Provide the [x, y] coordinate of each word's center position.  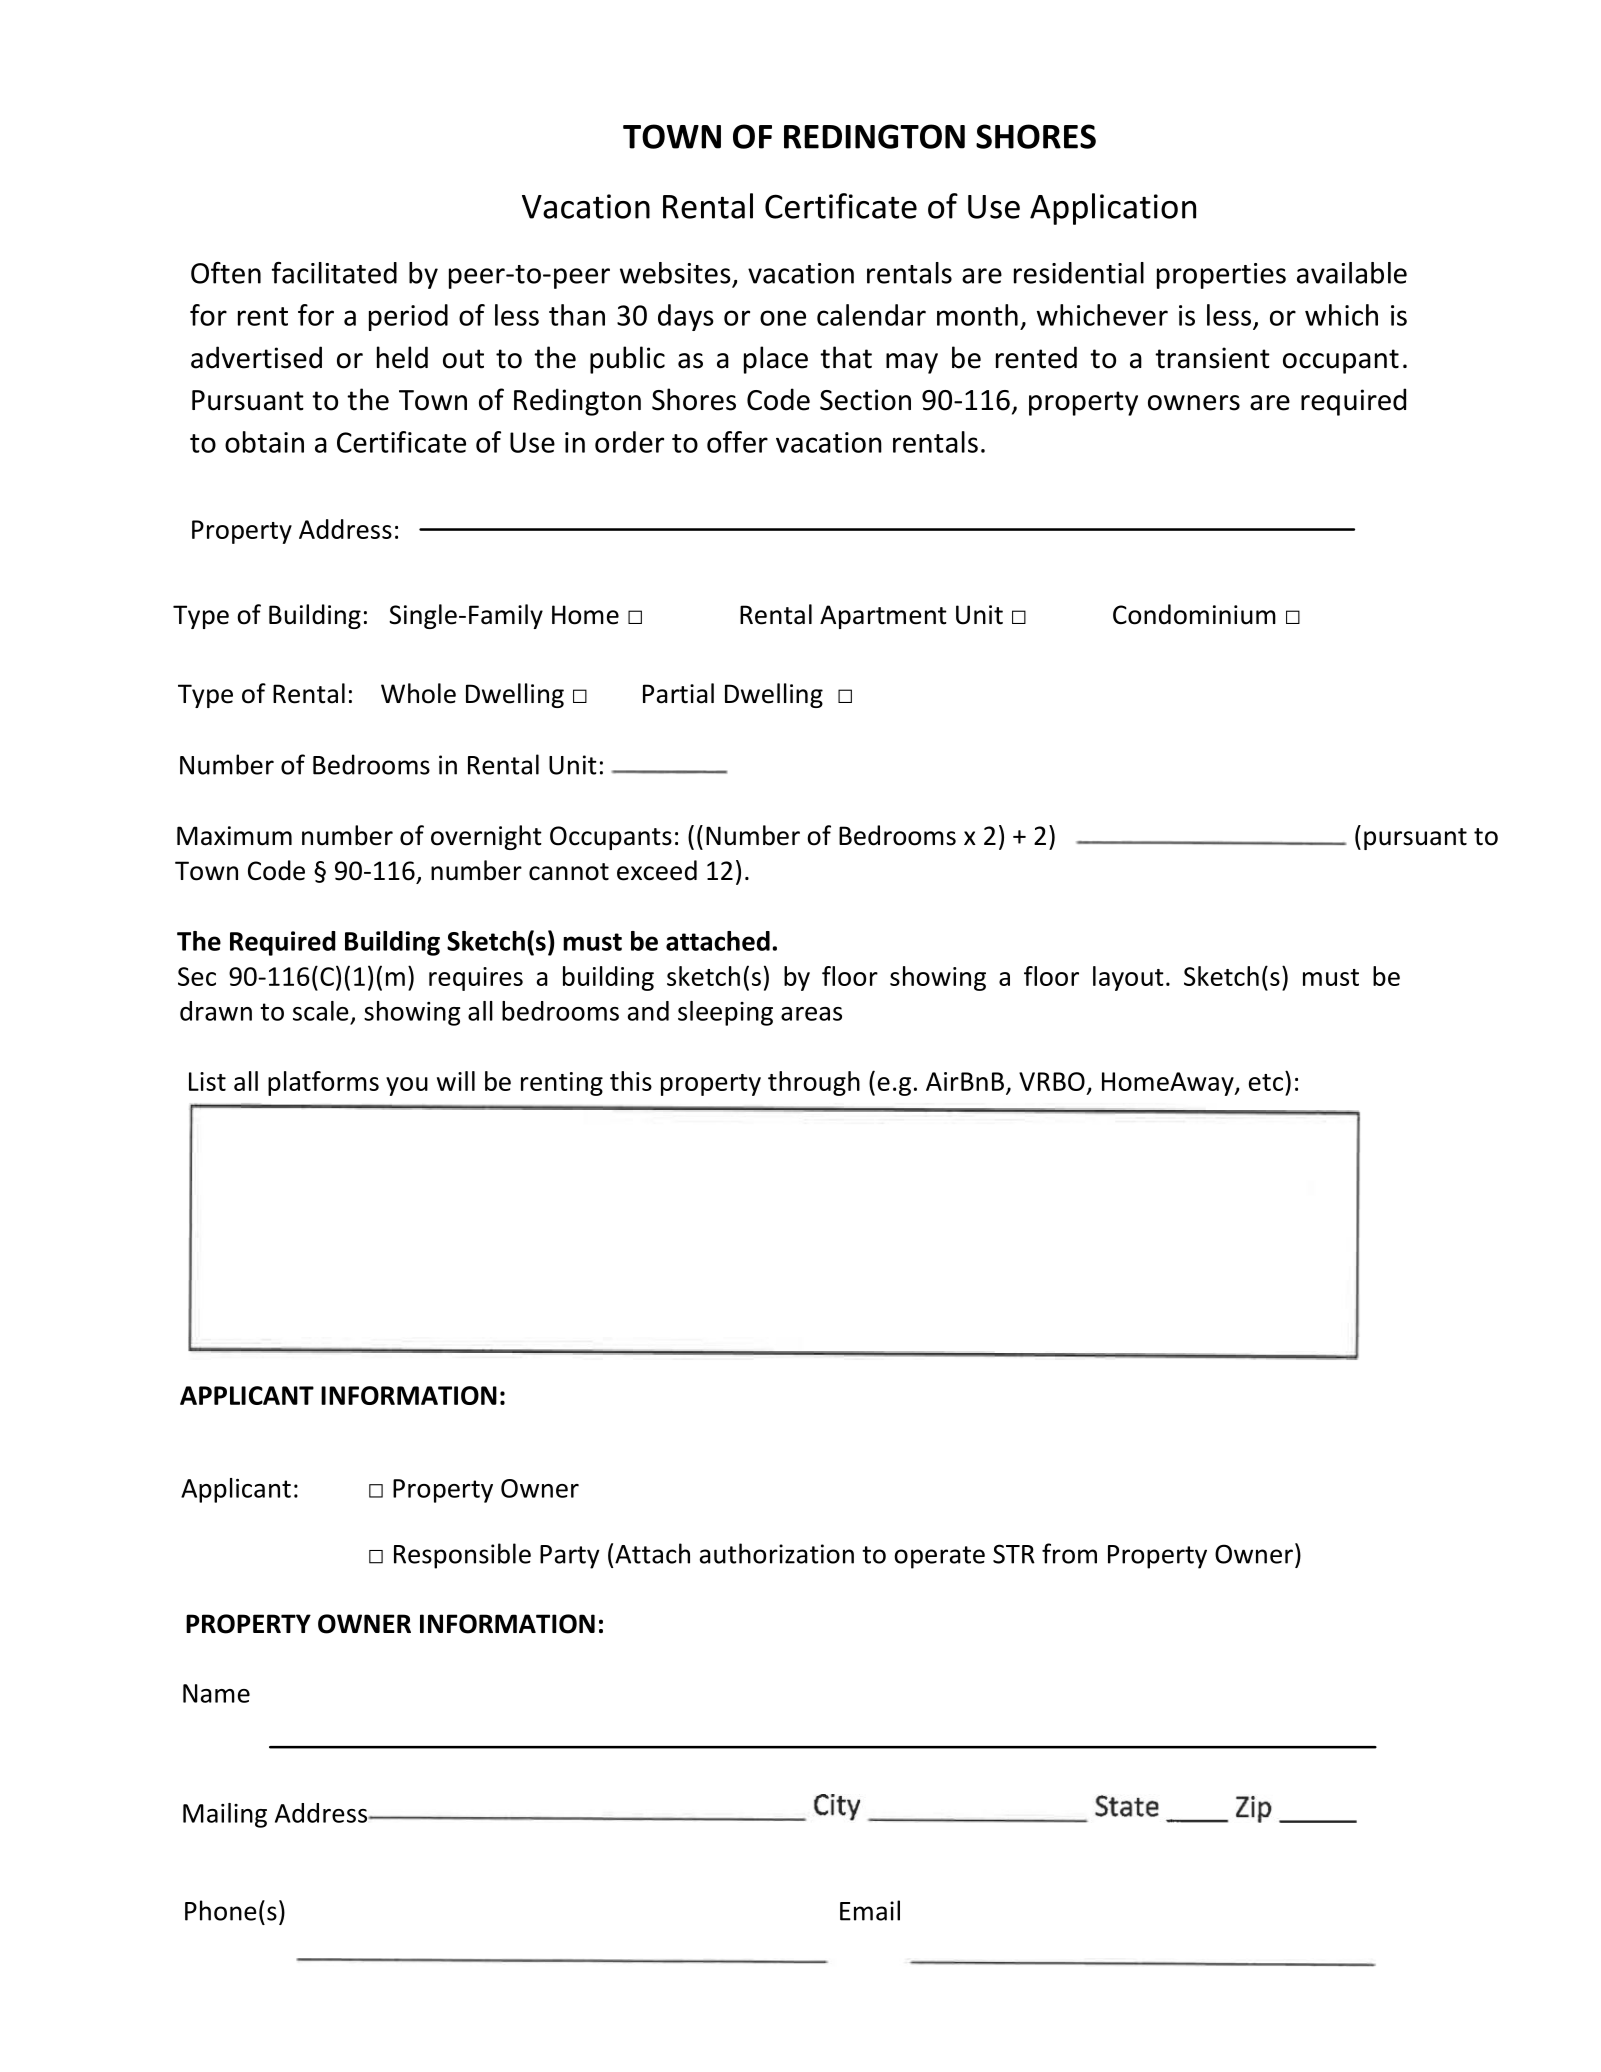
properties [1221, 276]
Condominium [1194, 614]
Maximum [234, 836]
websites [675, 273]
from [1069, 1553]
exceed [657, 870]
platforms [323, 1083]
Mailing [225, 1815]
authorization [777, 1553]
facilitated [334, 273]
